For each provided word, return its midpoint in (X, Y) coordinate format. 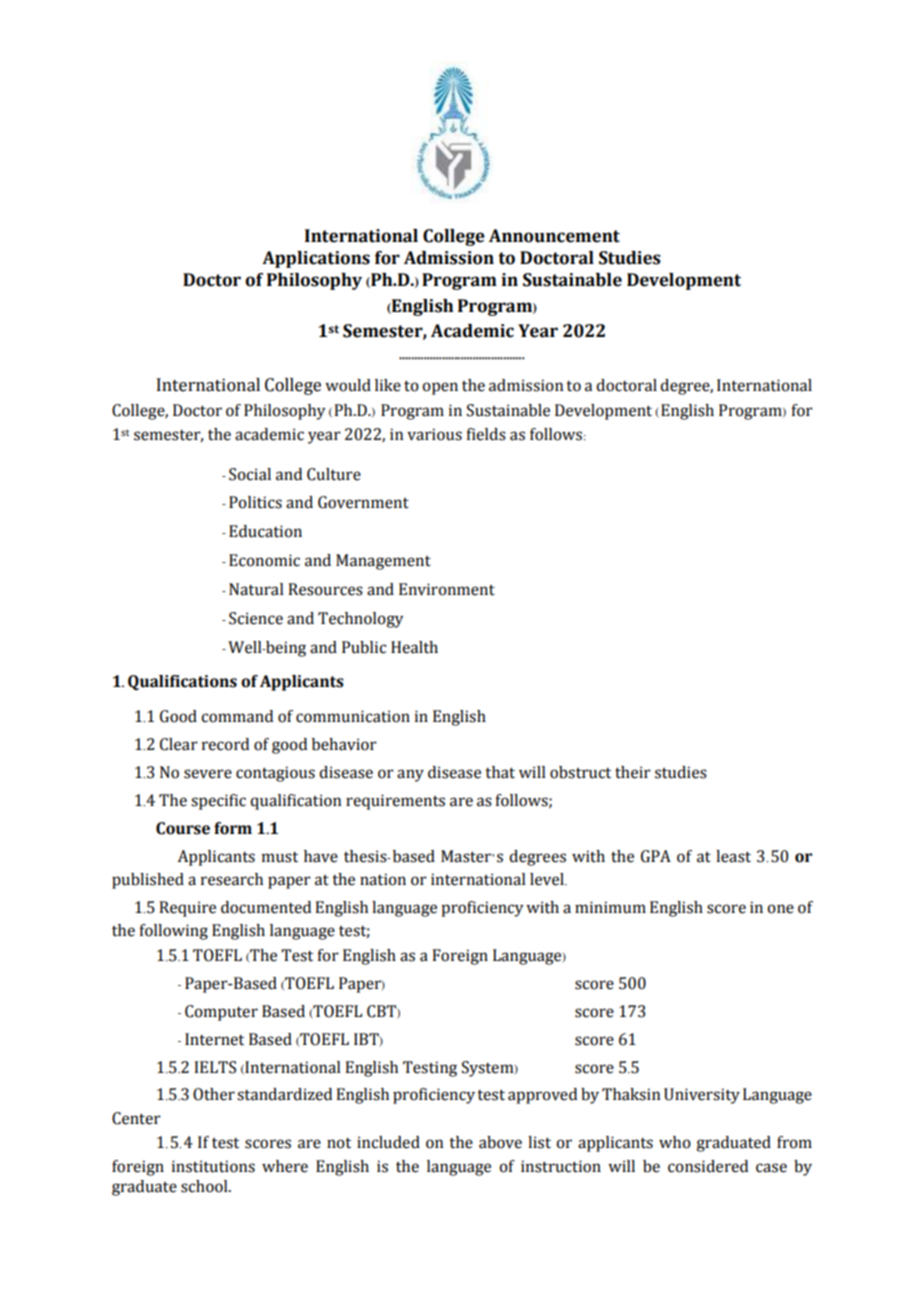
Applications (316, 259)
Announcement (554, 236)
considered (708, 1166)
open (440, 388)
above (500, 1142)
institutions (213, 1166)
